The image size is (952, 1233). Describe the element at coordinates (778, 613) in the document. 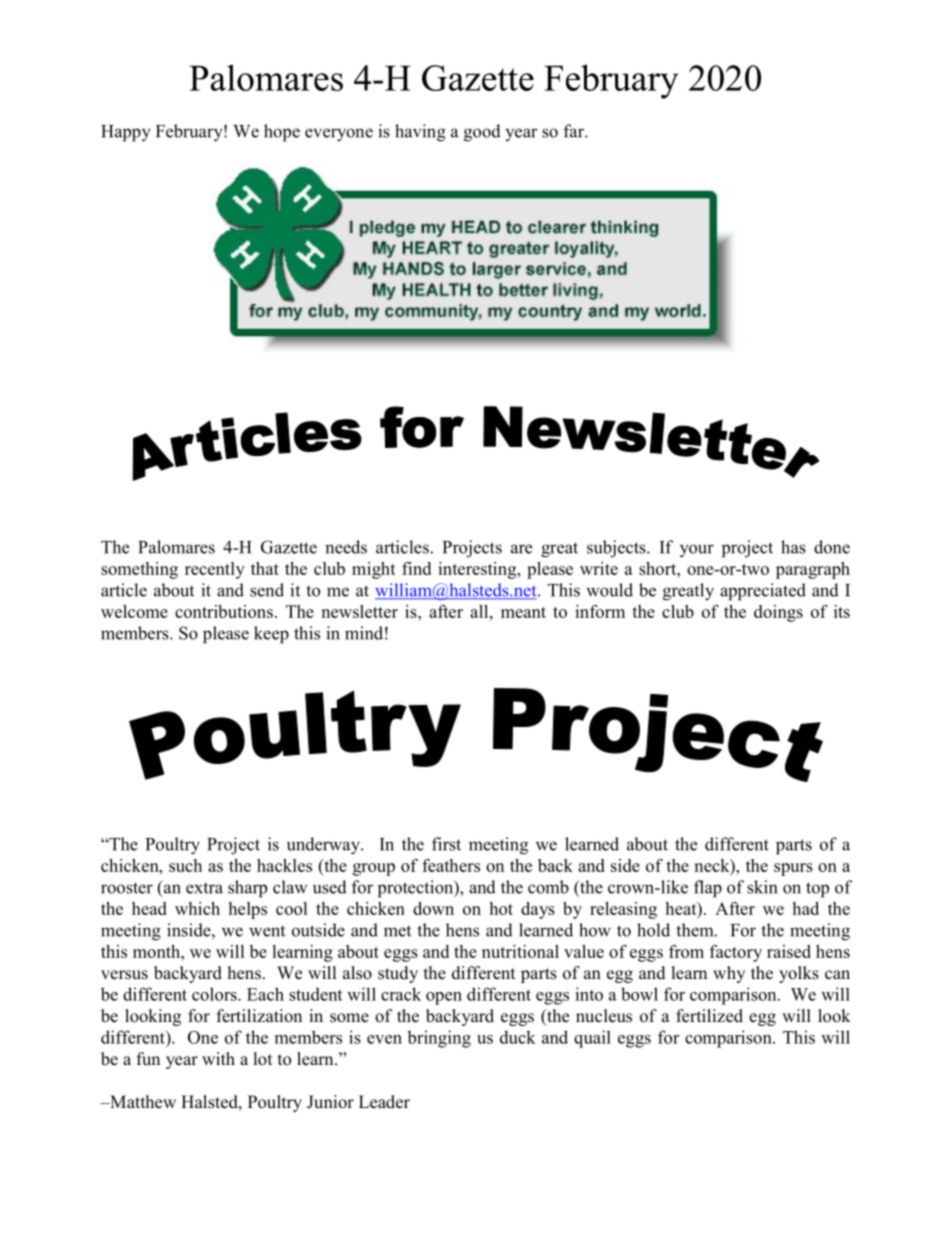

I see `doings` at that location.
